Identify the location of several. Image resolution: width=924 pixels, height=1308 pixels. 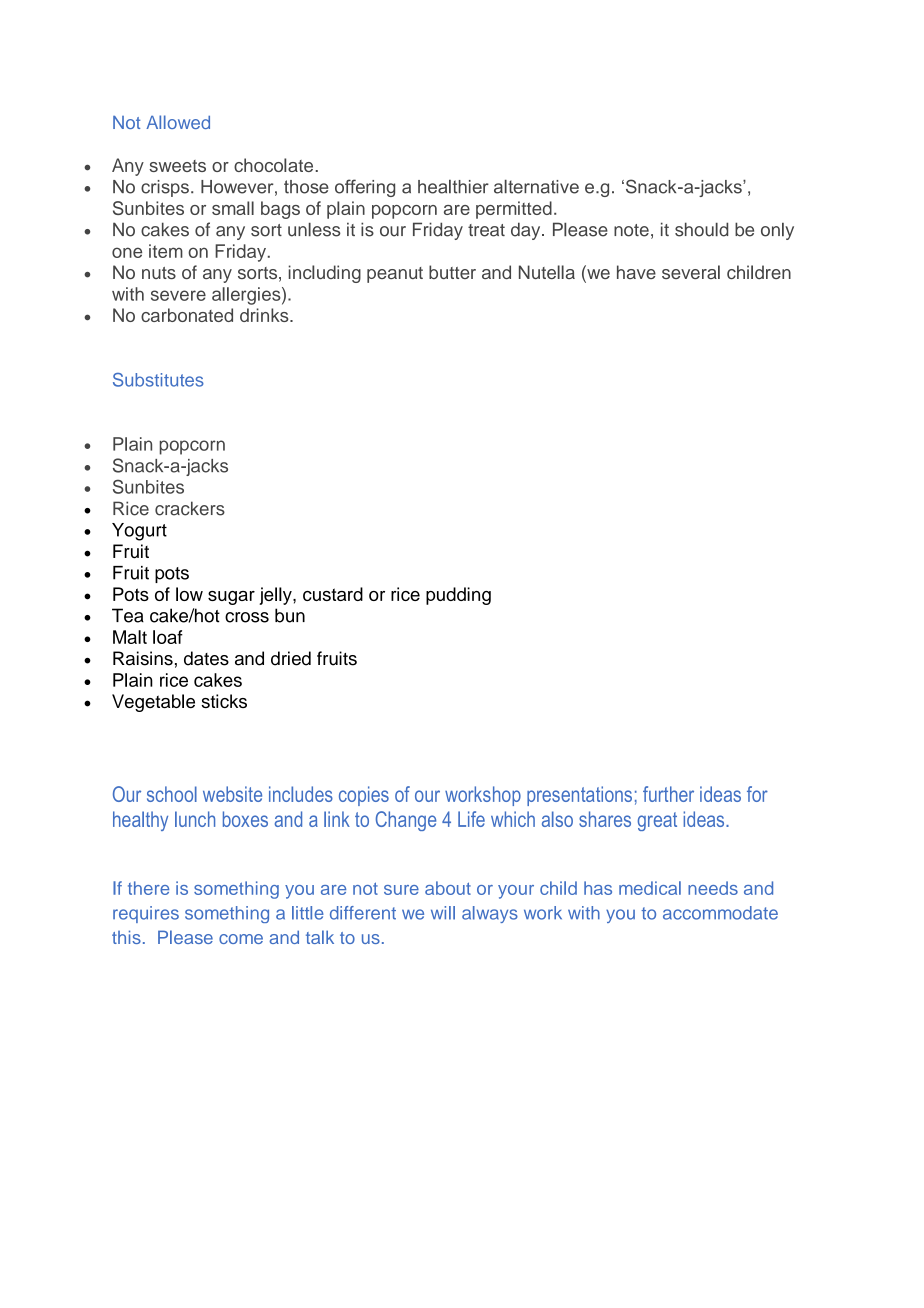
(691, 272).
